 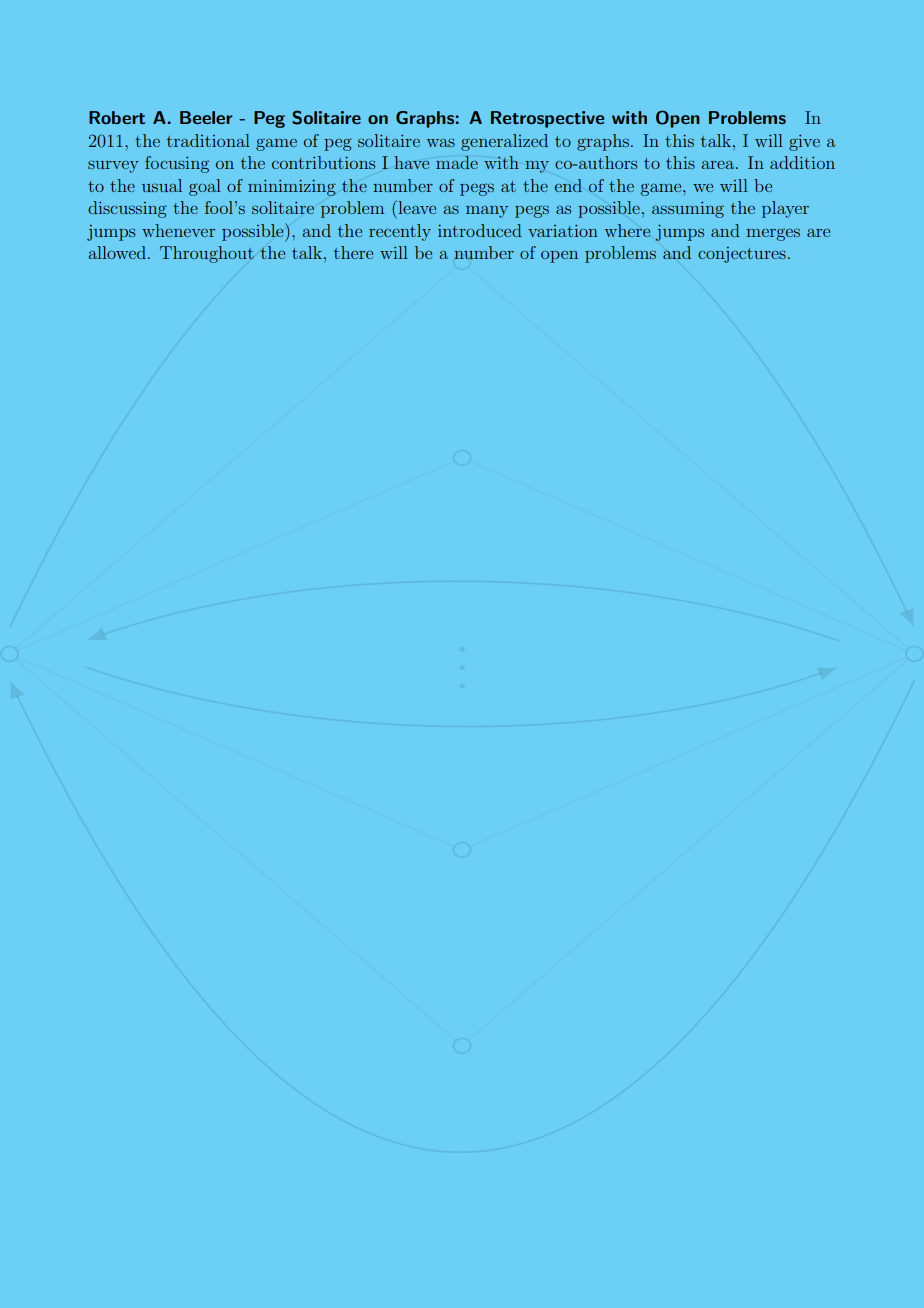 I want to click on Throughout, so click(x=207, y=254).
